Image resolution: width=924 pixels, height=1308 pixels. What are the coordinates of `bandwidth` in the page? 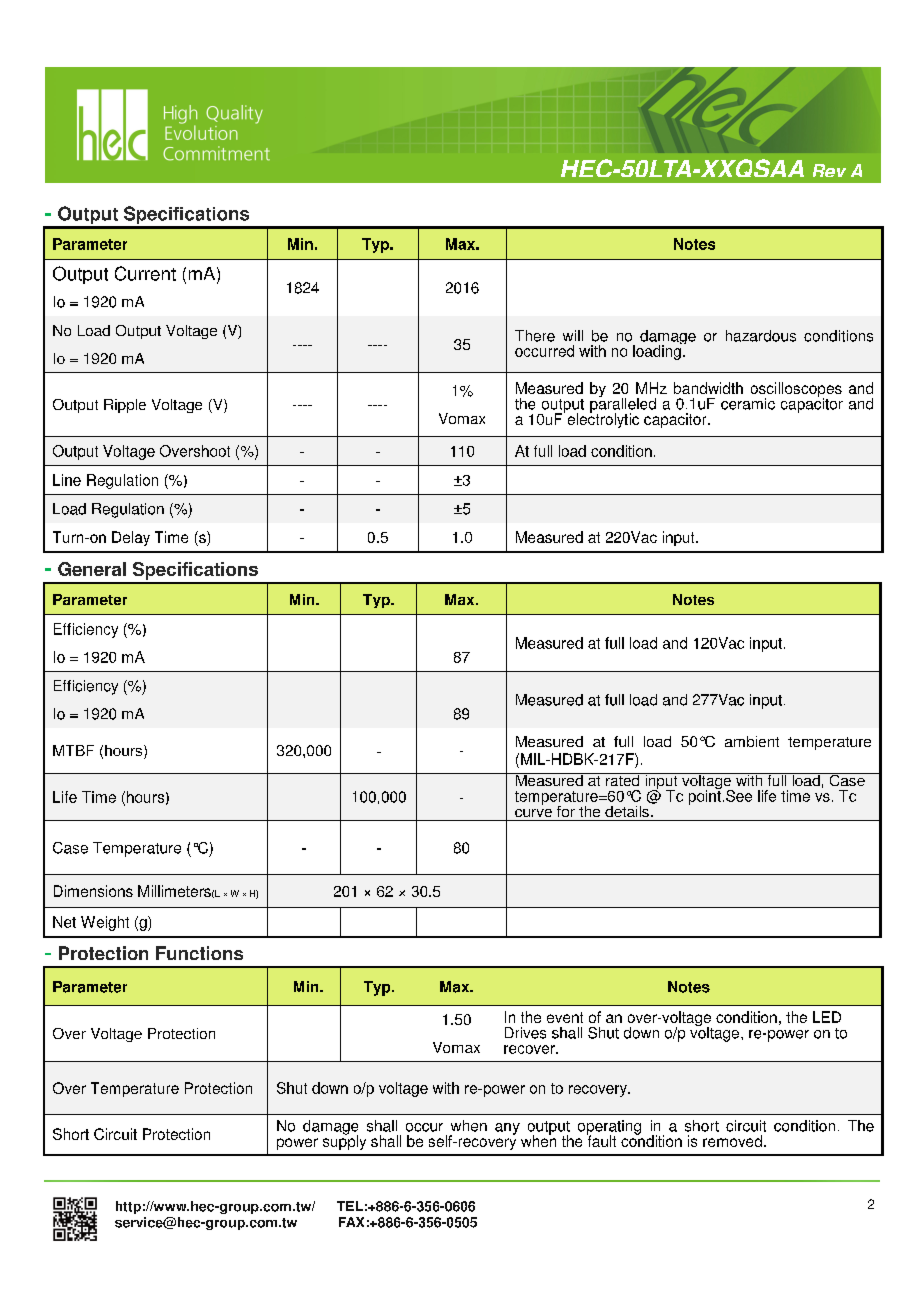 It's located at (708, 388).
